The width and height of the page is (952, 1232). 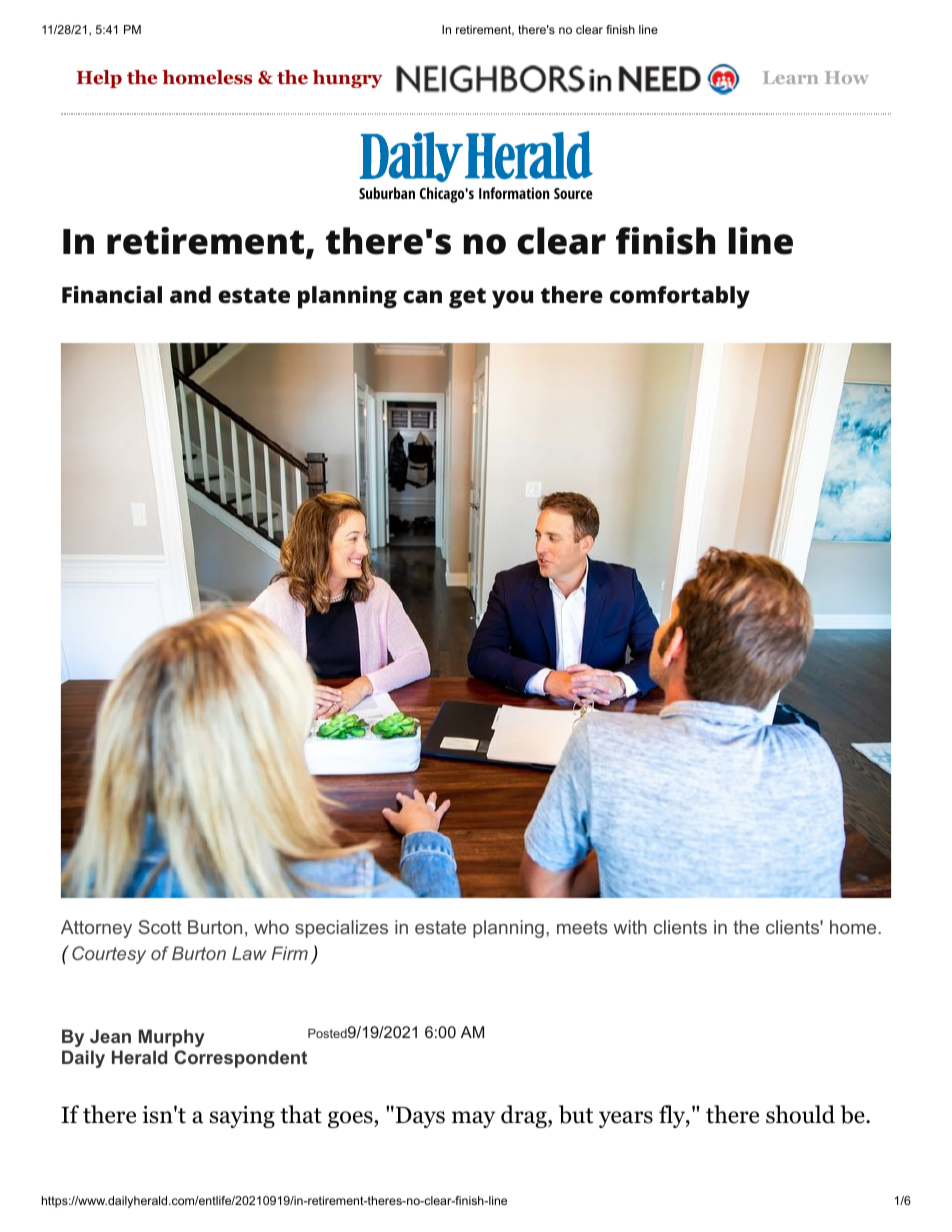 What do you see at coordinates (800, 1114) in the page?
I see `should` at bounding box center [800, 1114].
